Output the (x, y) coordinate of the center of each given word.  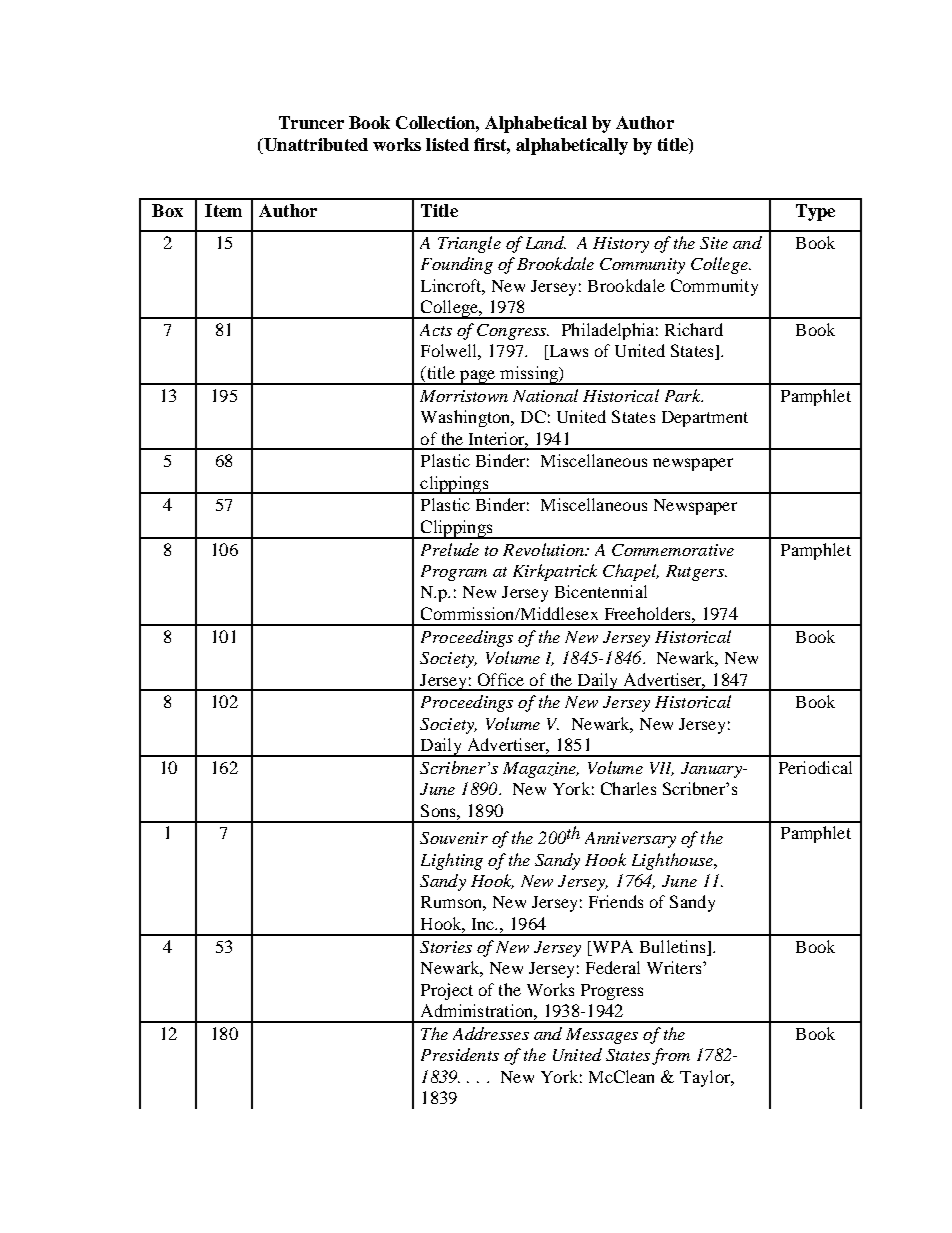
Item (223, 210)
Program (454, 573)
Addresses (491, 1033)
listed (447, 144)
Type (815, 212)
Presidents (460, 1054)
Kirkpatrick (555, 572)
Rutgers (696, 573)
